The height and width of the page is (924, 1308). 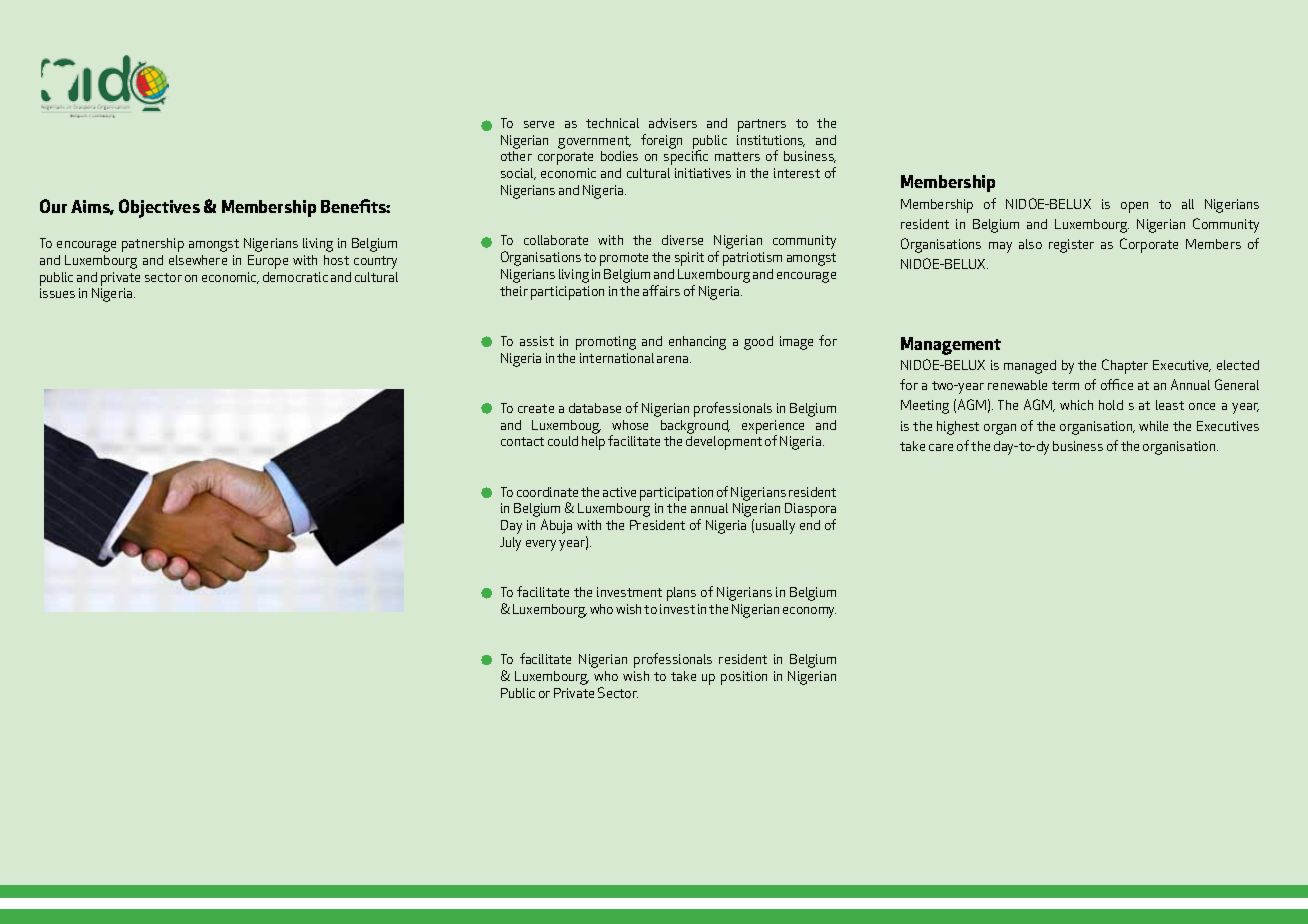 I want to click on affairs, so click(x=661, y=290).
